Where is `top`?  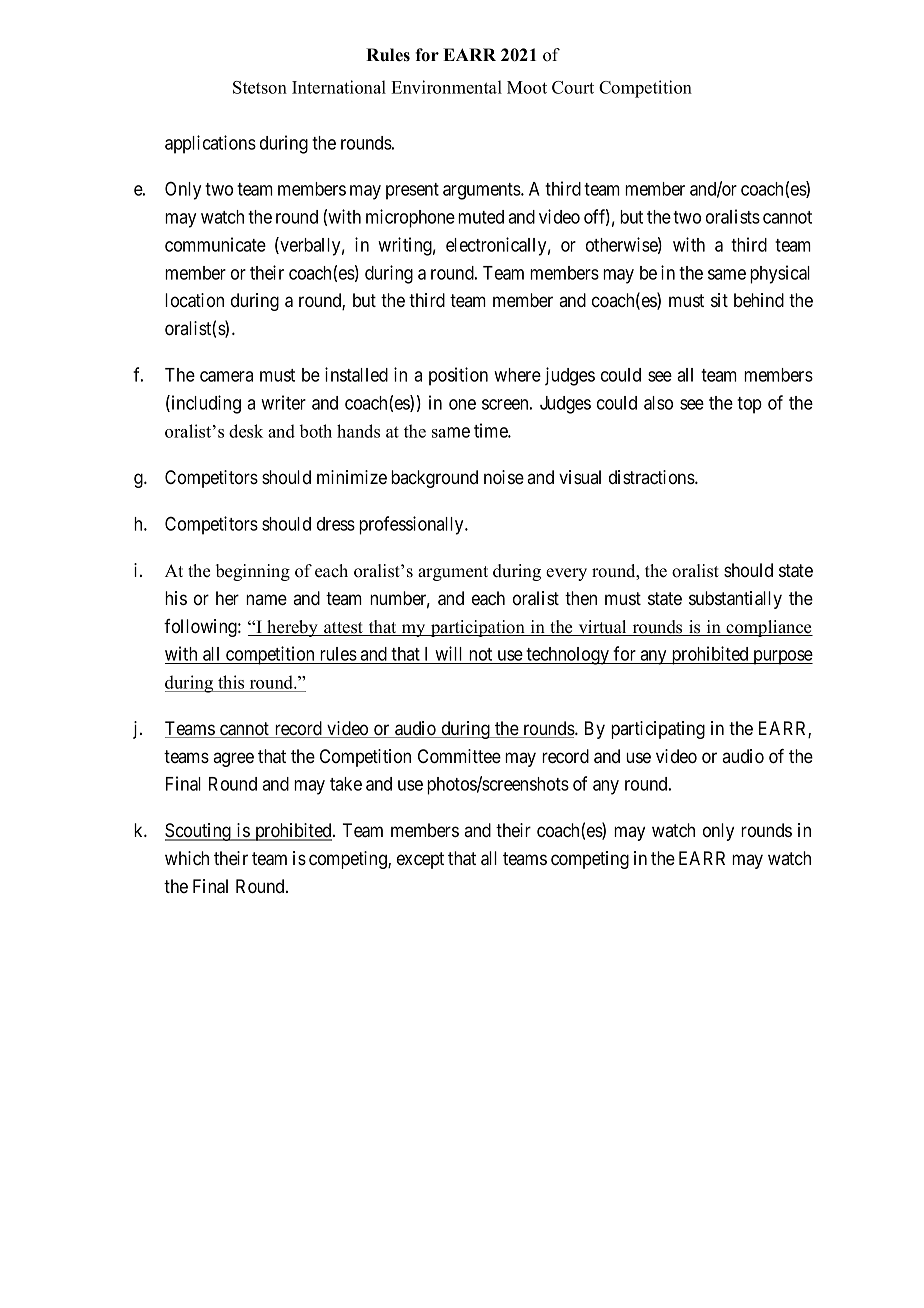
top is located at coordinates (749, 405).
